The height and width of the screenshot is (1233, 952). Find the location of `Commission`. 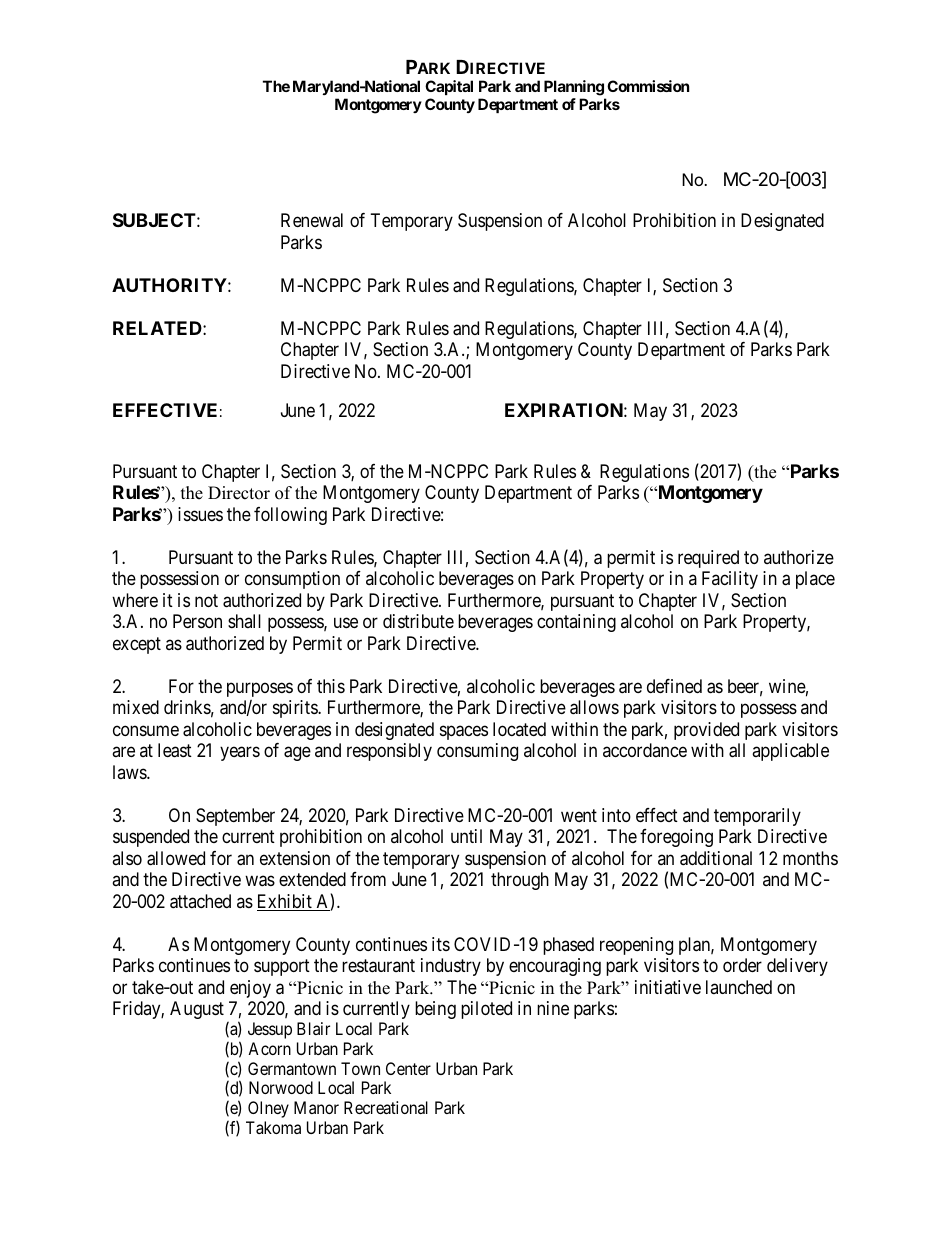

Commission is located at coordinates (648, 86).
